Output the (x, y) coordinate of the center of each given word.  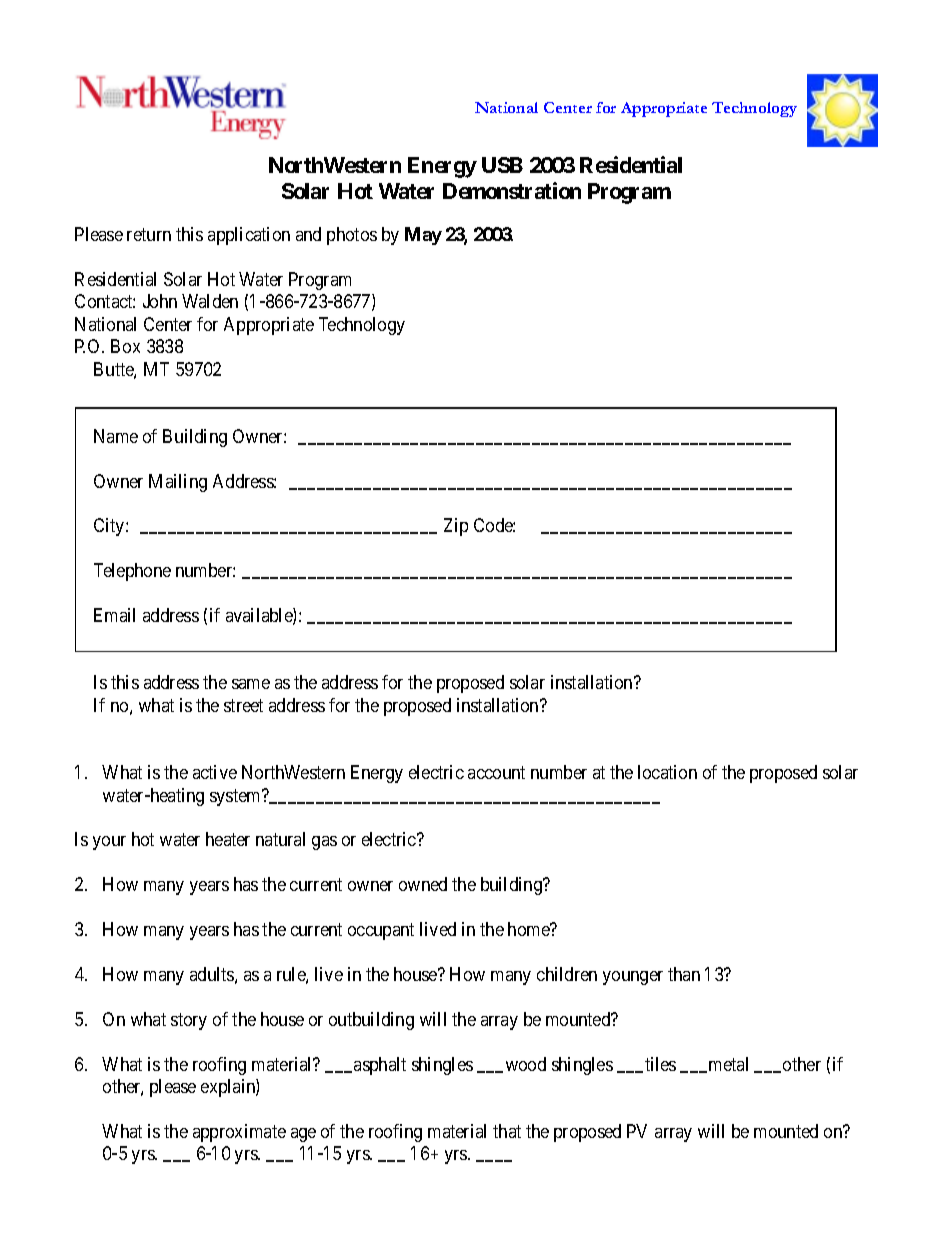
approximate (239, 1133)
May (423, 236)
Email (114, 615)
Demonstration (512, 190)
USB (502, 165)
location (667, 772)
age (303, 1135)
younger (633, 978)
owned (423, 884)
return (149, 234)
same (251, 684)
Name (116, 436)
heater (228, 839)
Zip (456, 527)
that (507, 1131)
